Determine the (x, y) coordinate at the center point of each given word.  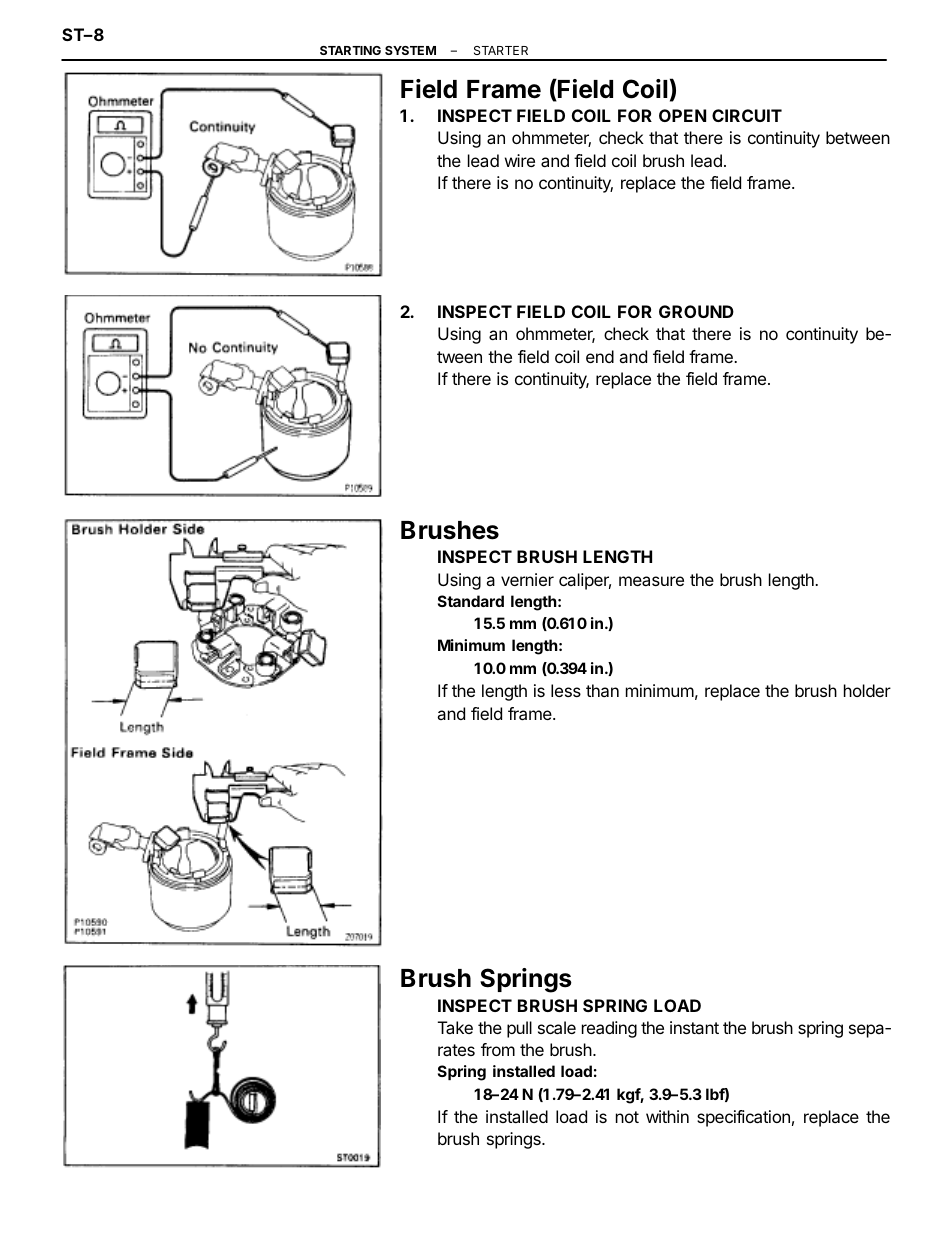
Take (455, 1027)
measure (651, 581)
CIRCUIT (747, 115)
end (600, 356)
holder (867, 690)
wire (520, 160)
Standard (471, 601)
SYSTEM (410, 50)
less (566, 690)
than (602, 690)
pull (519, 1029)
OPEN (682, 115)
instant (694, 1027)
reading (609, 1029)
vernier (527, 579)
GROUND (696, 311)
